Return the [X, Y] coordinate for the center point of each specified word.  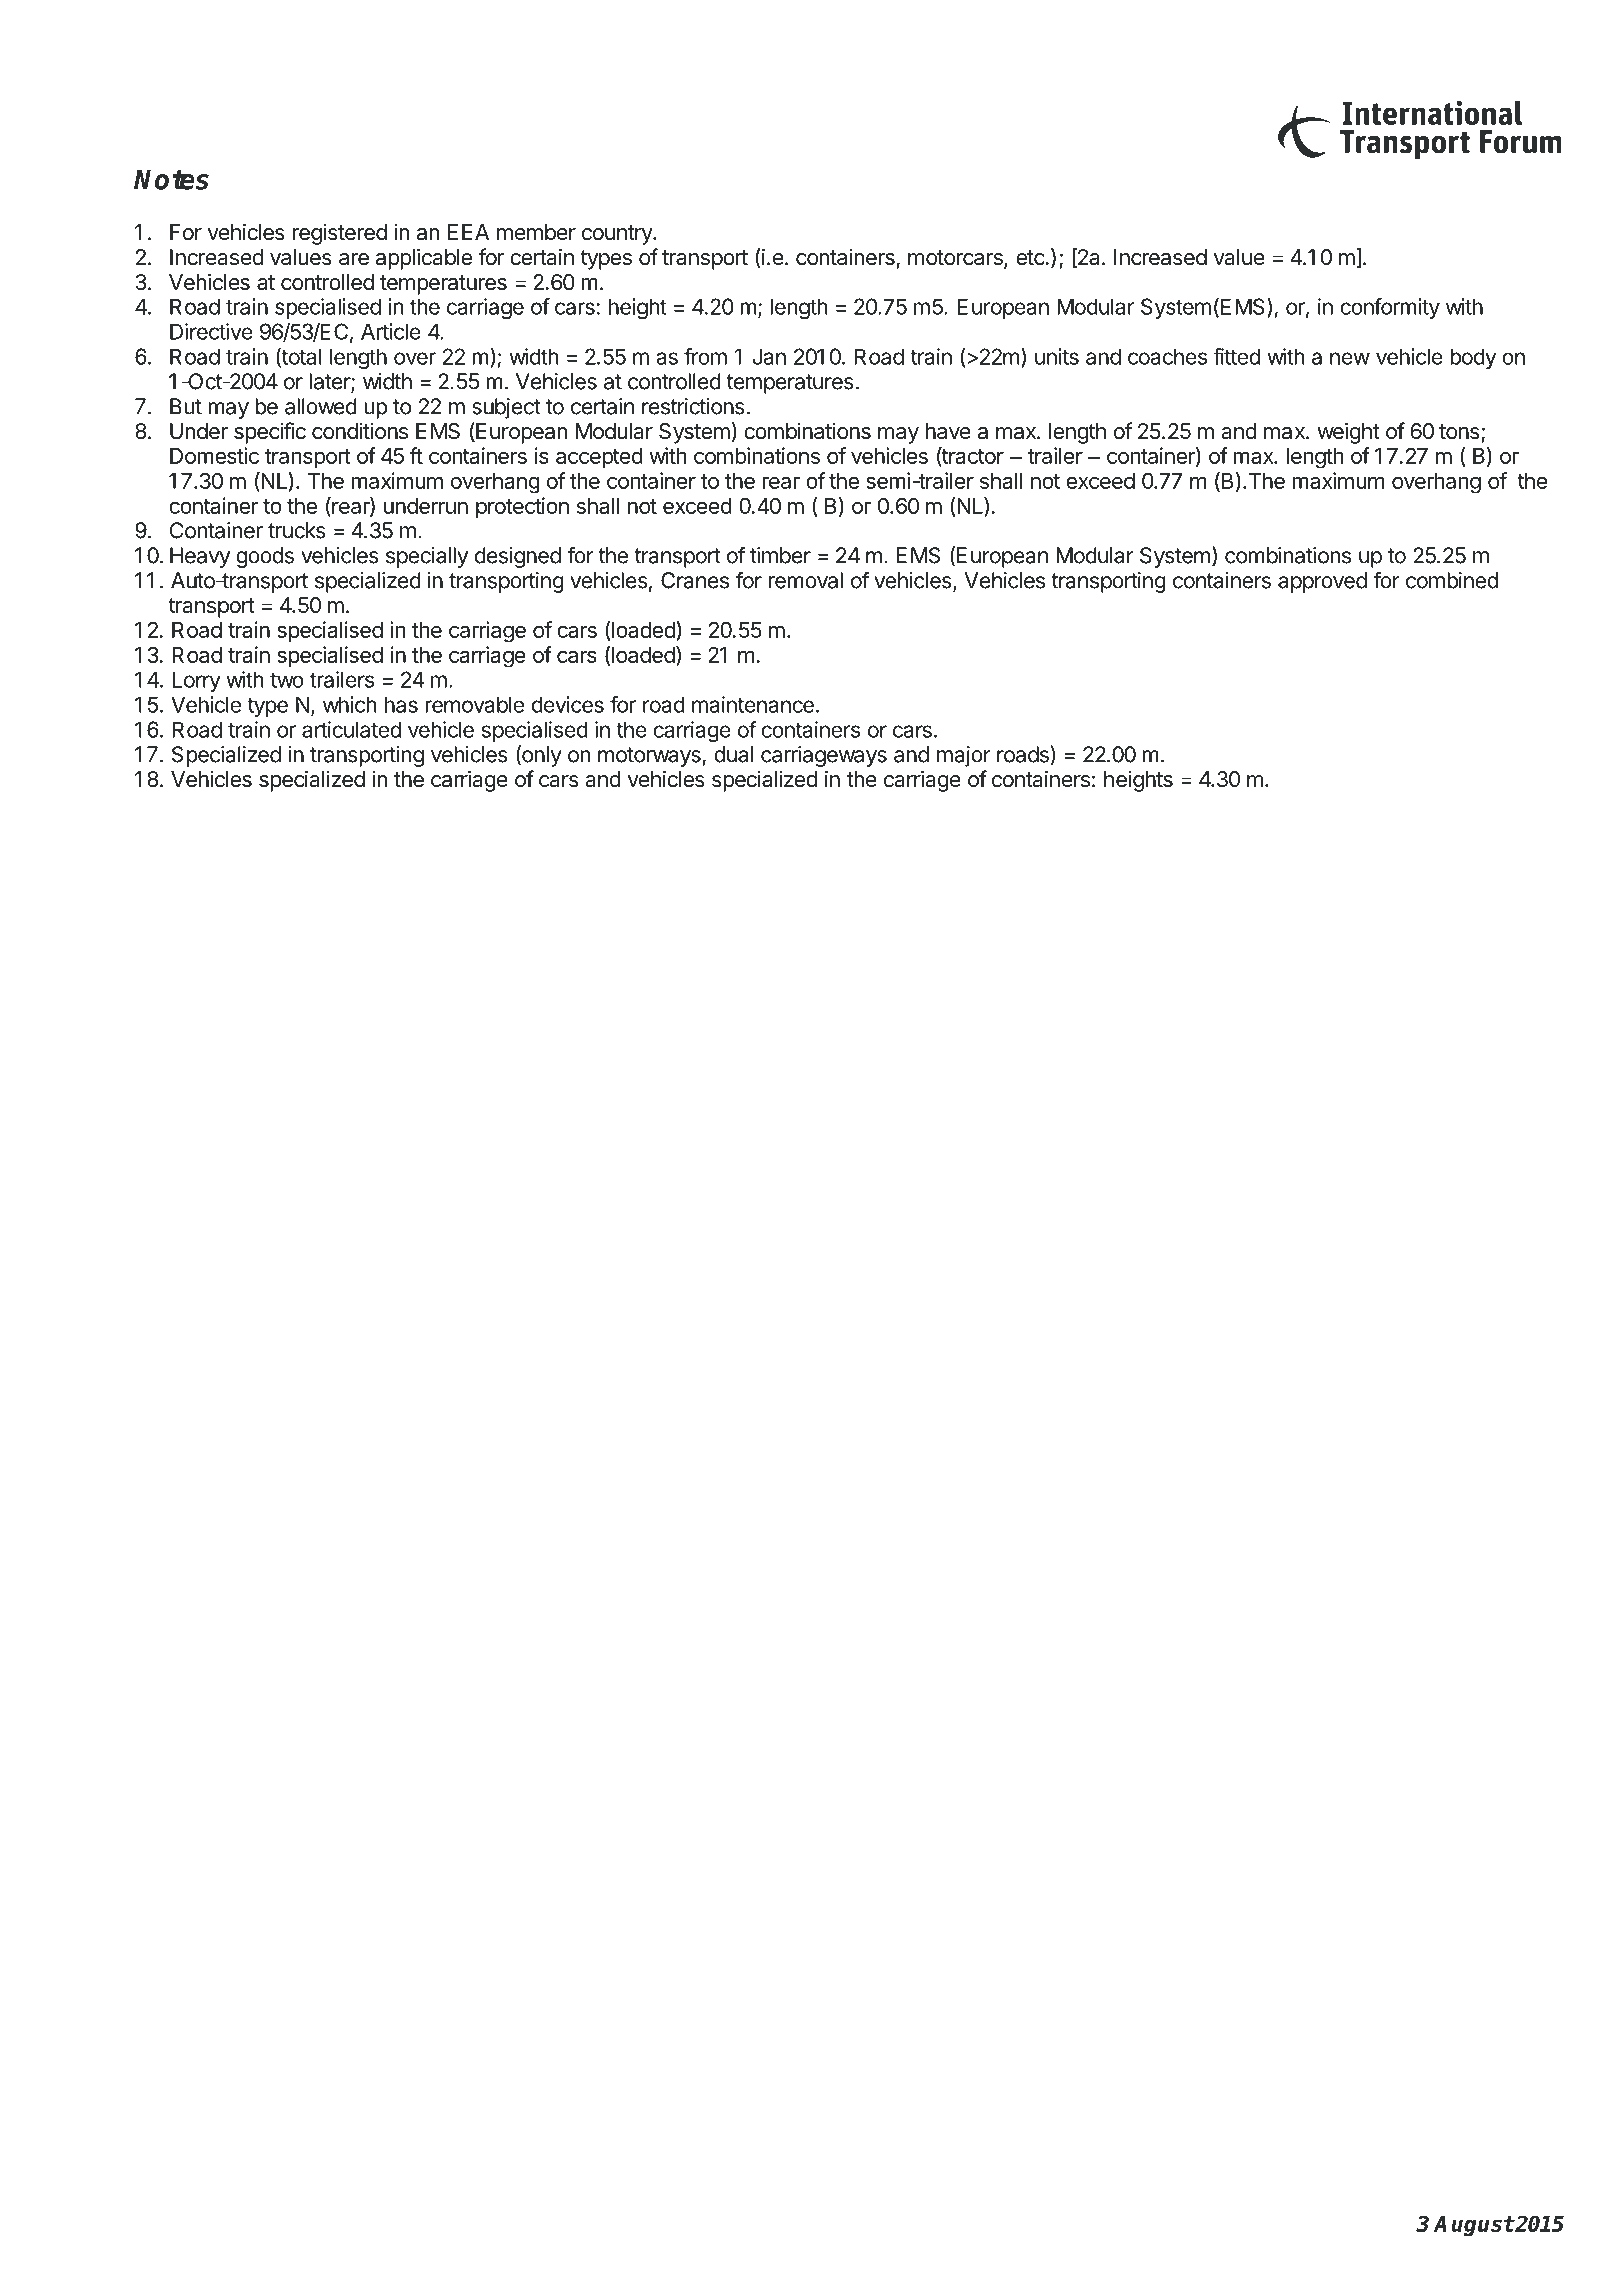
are [354, 259]
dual [733, 754]
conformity [1390, 308]
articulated [351, 729]
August [1473, 2226]
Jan [769, 356]
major [963, 756]
